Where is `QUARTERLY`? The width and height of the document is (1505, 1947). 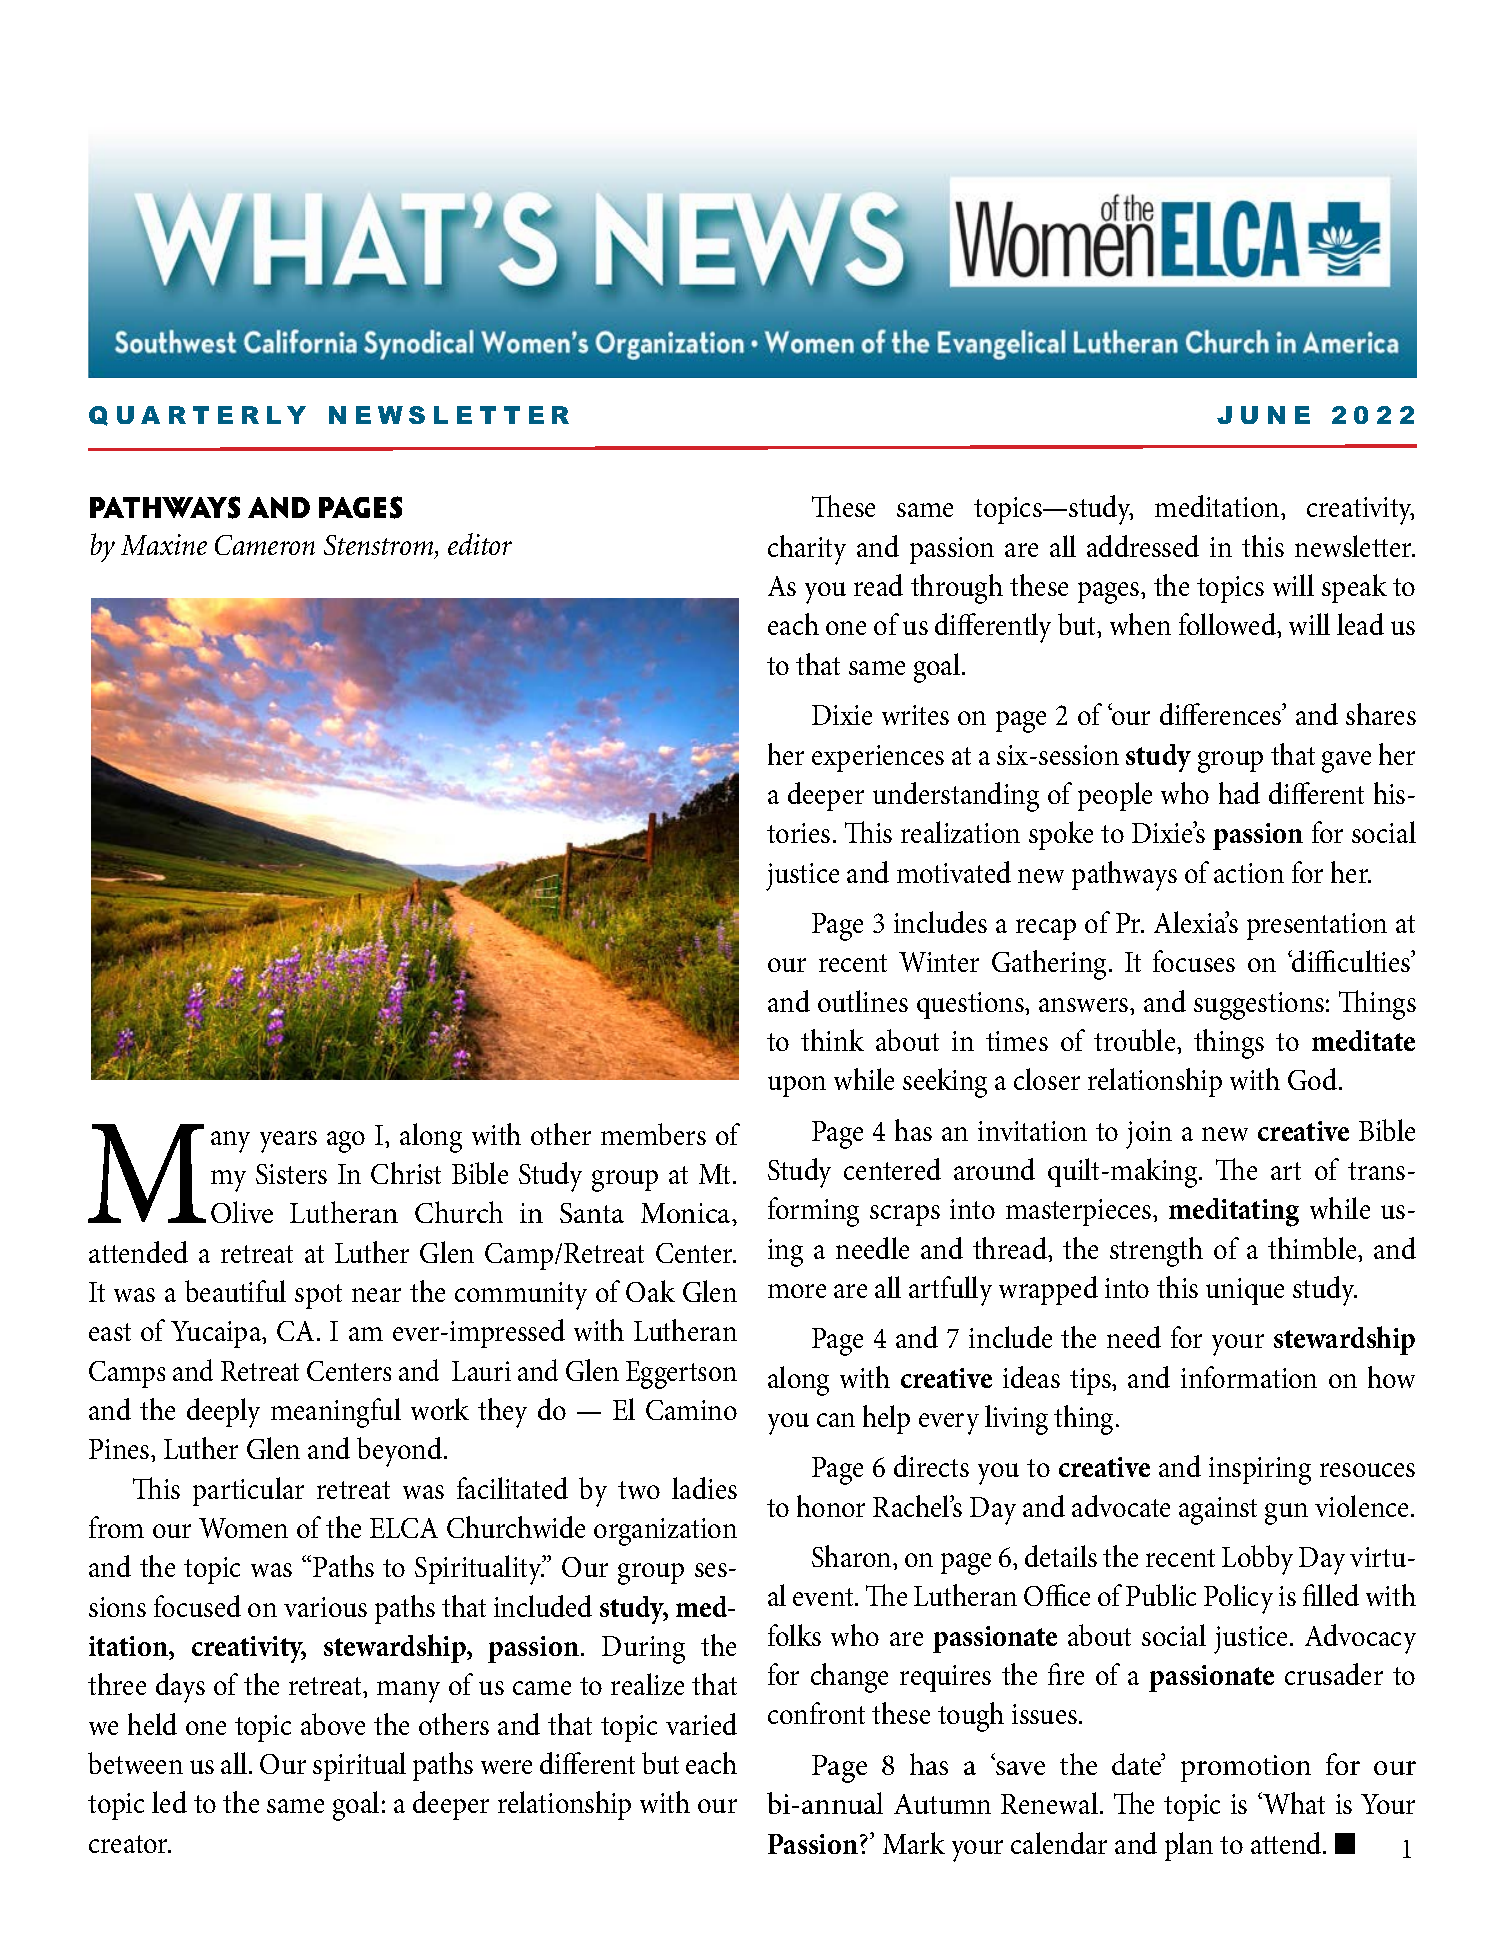 QUARTERLY is located at coordinates (197, 416).
